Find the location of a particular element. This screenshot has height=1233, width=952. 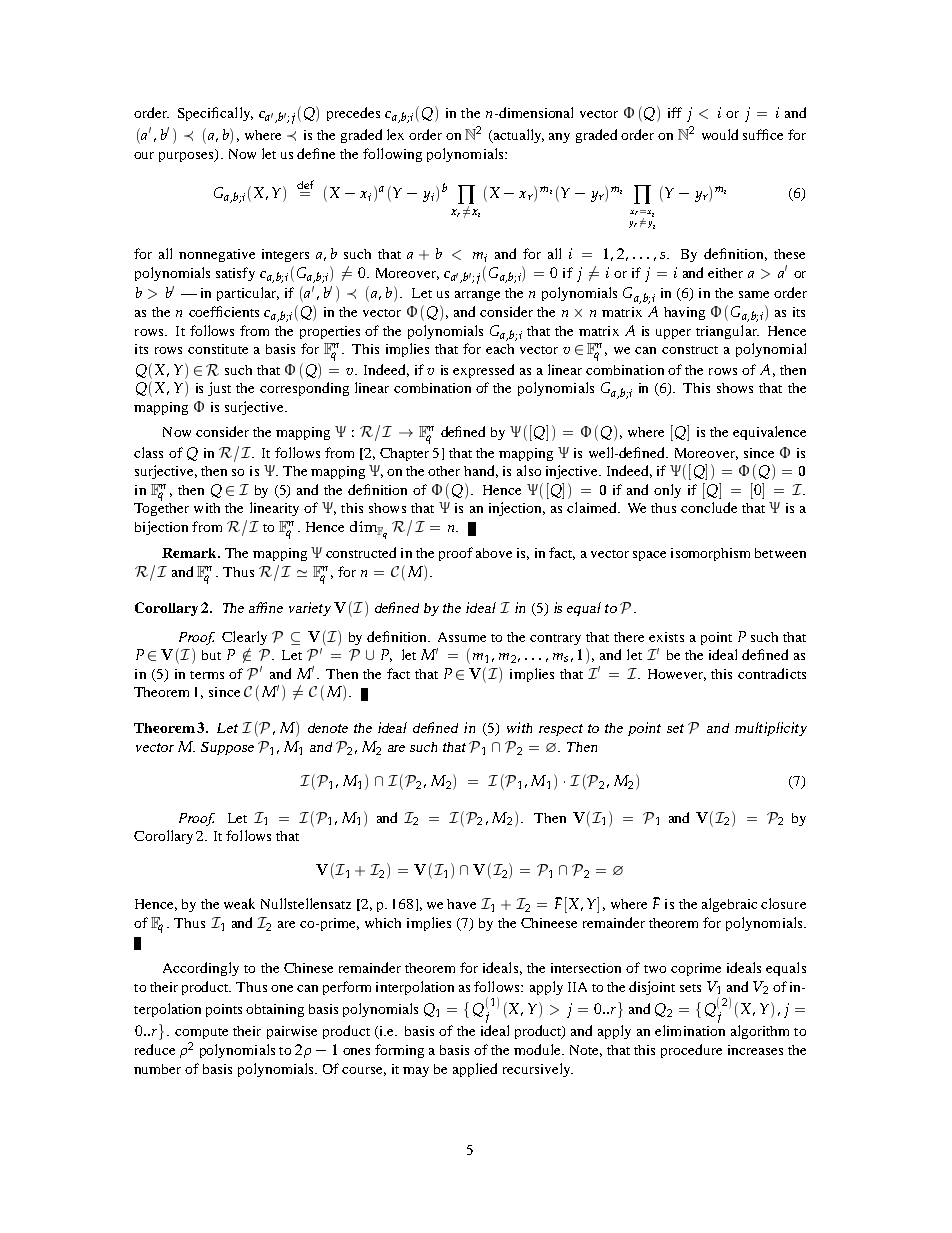

actually is located at coordinates (517, 136).
